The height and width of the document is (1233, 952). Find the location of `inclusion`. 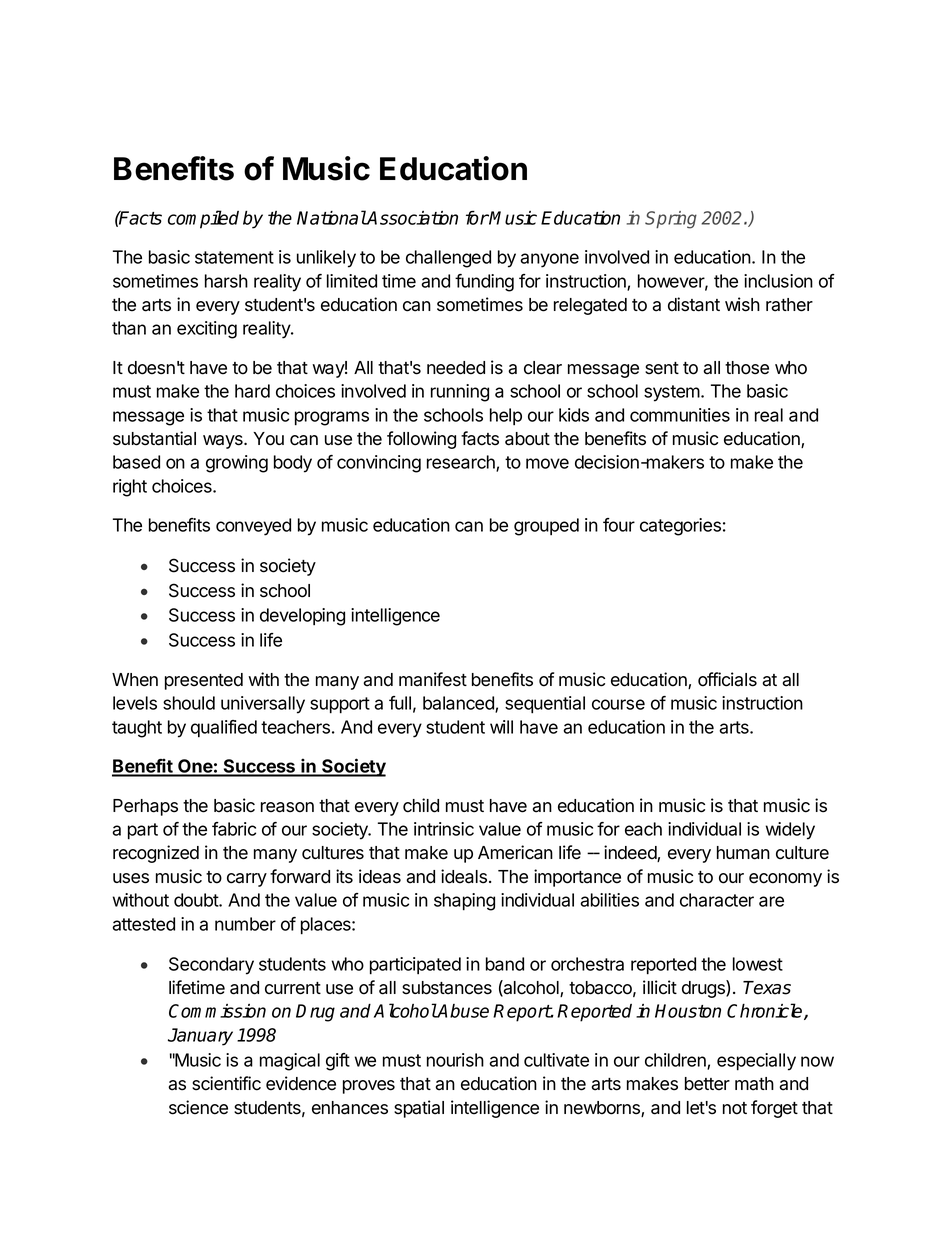

inclusion is located at coordinates (778, 281).
